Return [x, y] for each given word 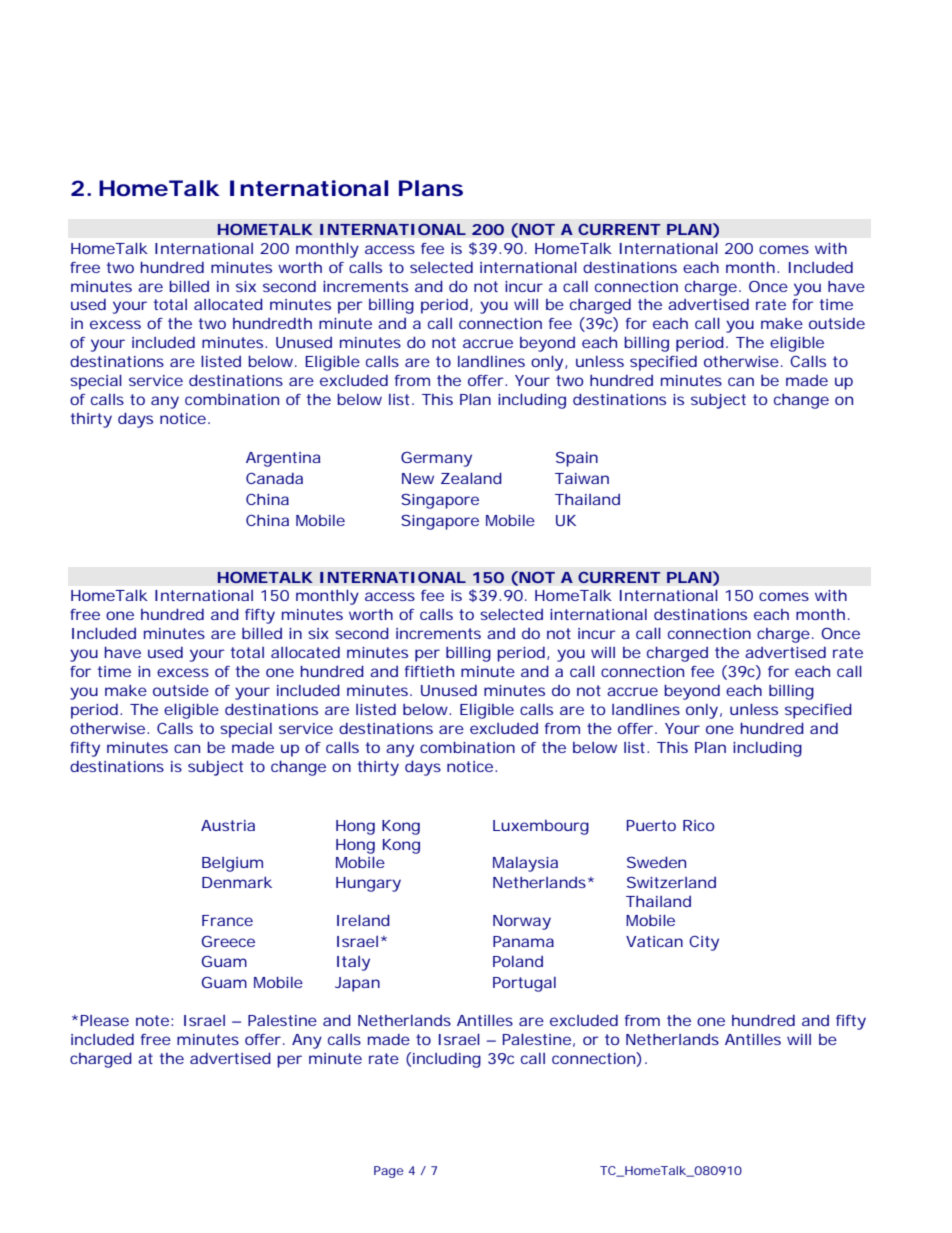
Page [389, 1172]
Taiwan [582, 478]
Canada [274, 478]
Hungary [368, 884]
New [418, 478]
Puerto [651, 825]
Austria [228, 825]
